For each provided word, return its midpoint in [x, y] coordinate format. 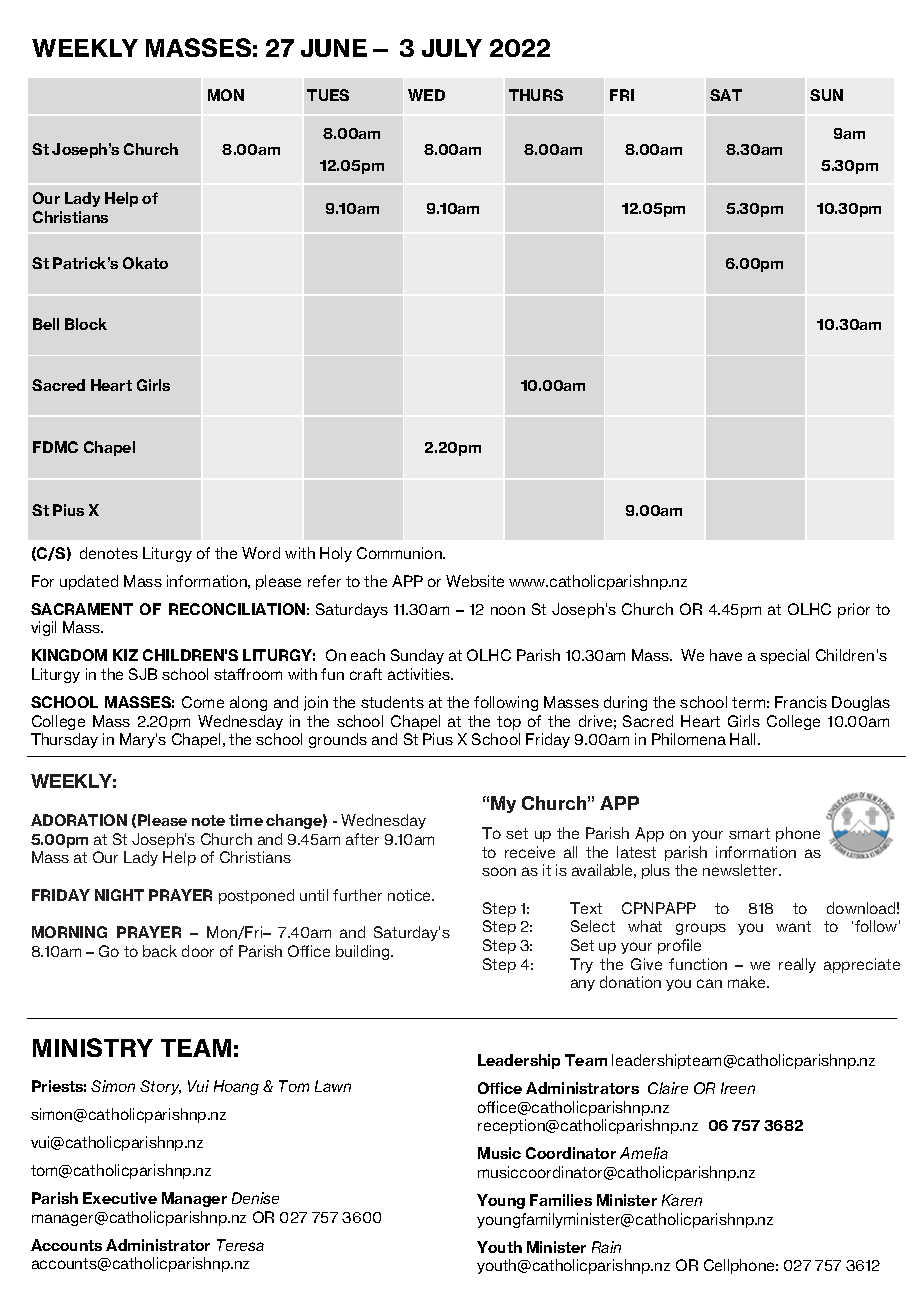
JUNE [334, 48]
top [509, 723]
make [748, 982]
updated [89, 582]
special [784, 656]
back [160, 951]
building [364, 952]
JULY [452, 48]
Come [203, 702]
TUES [328, 95]
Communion [400, 553]
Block [86, 324]
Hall [744, 739]
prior [854, 610]
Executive [120, 1198]
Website [475, 581]
